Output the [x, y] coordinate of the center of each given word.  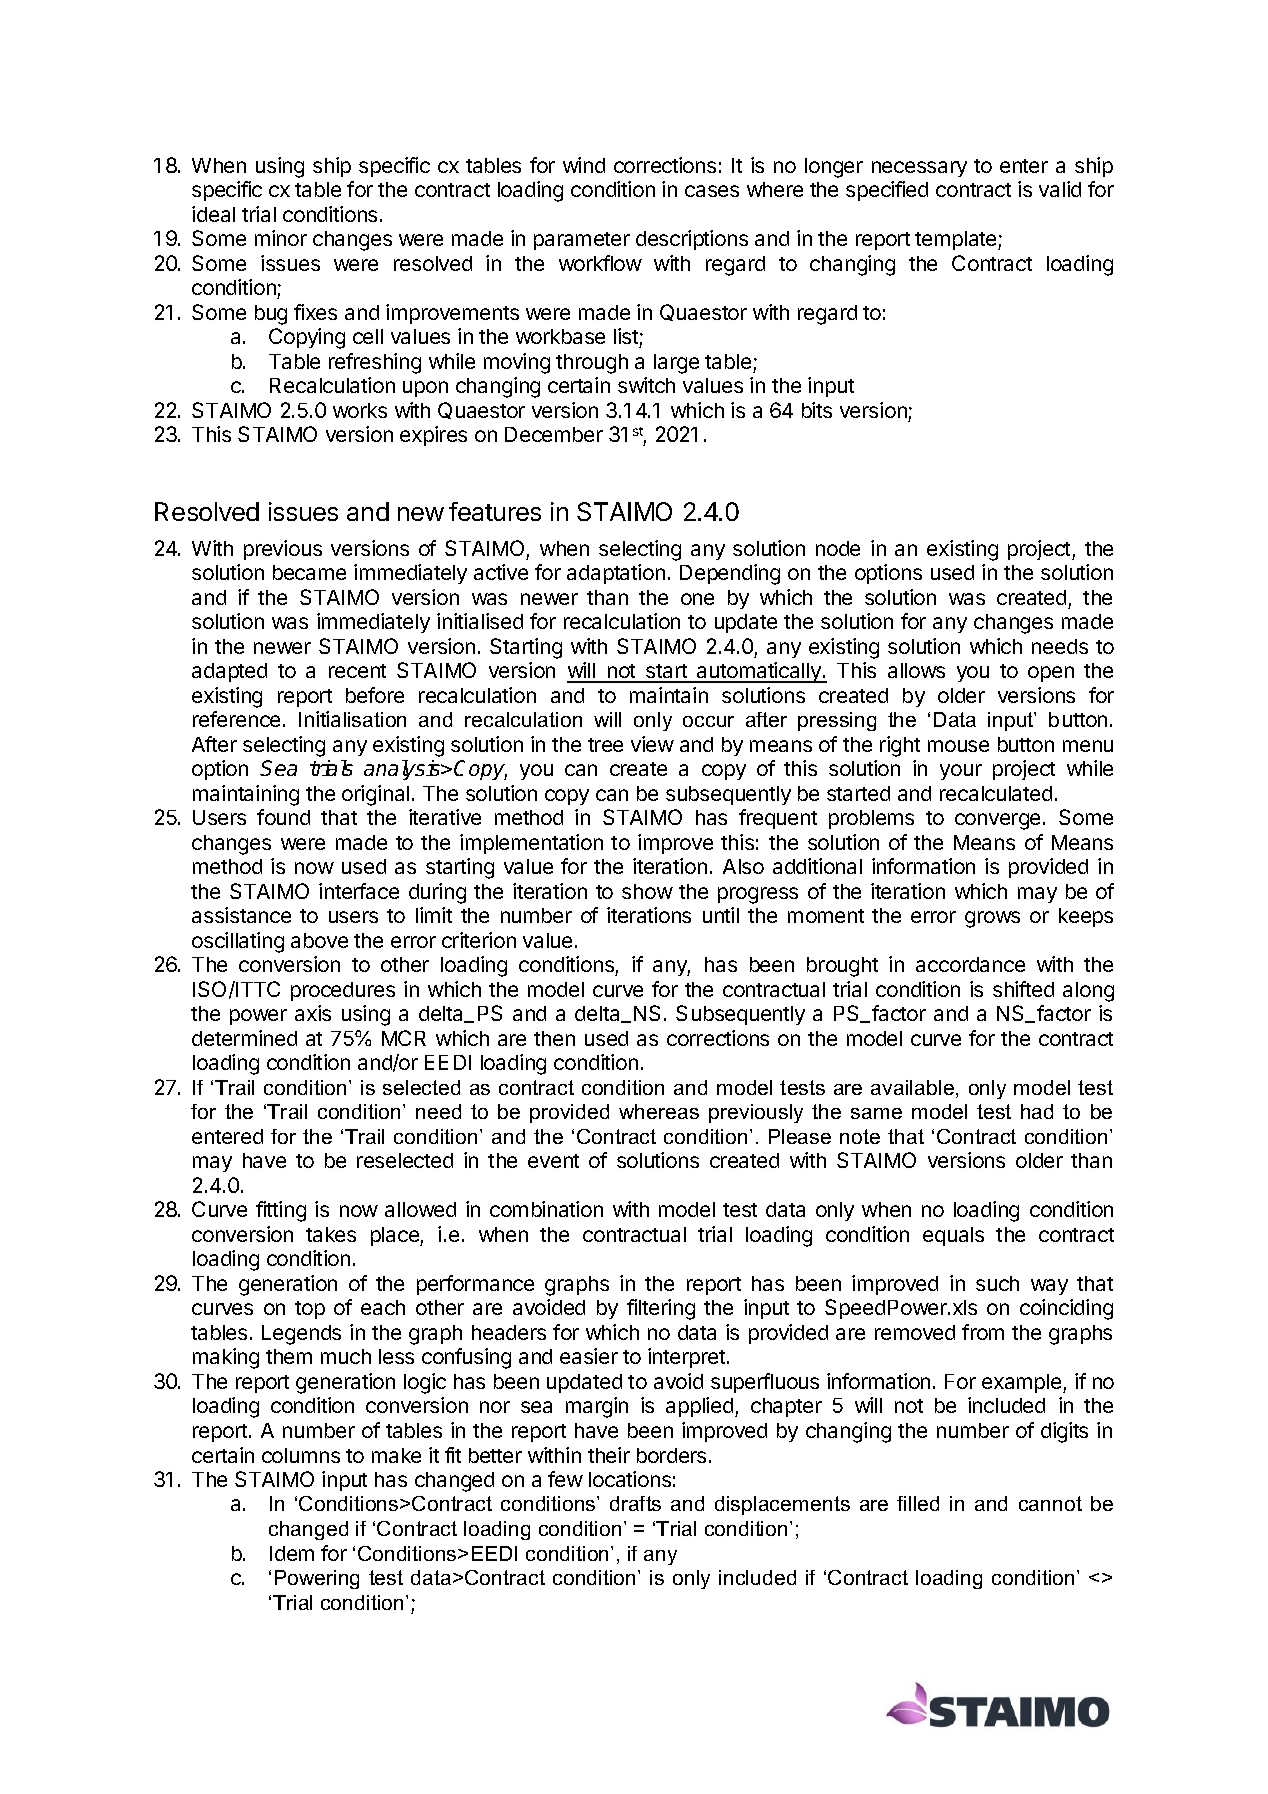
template [957, 240]
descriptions [692, 240]
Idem [292, 1553]
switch [646, 385]
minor [281, 238]
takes [331, 1234]
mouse [958, 746]
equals [953, 1236]
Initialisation [352, 719]
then [554, 1038]
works [360, 410]
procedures [343, 991]
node [838, 548]
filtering [661, 1309]
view [652, 744]
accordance [970, 964]
